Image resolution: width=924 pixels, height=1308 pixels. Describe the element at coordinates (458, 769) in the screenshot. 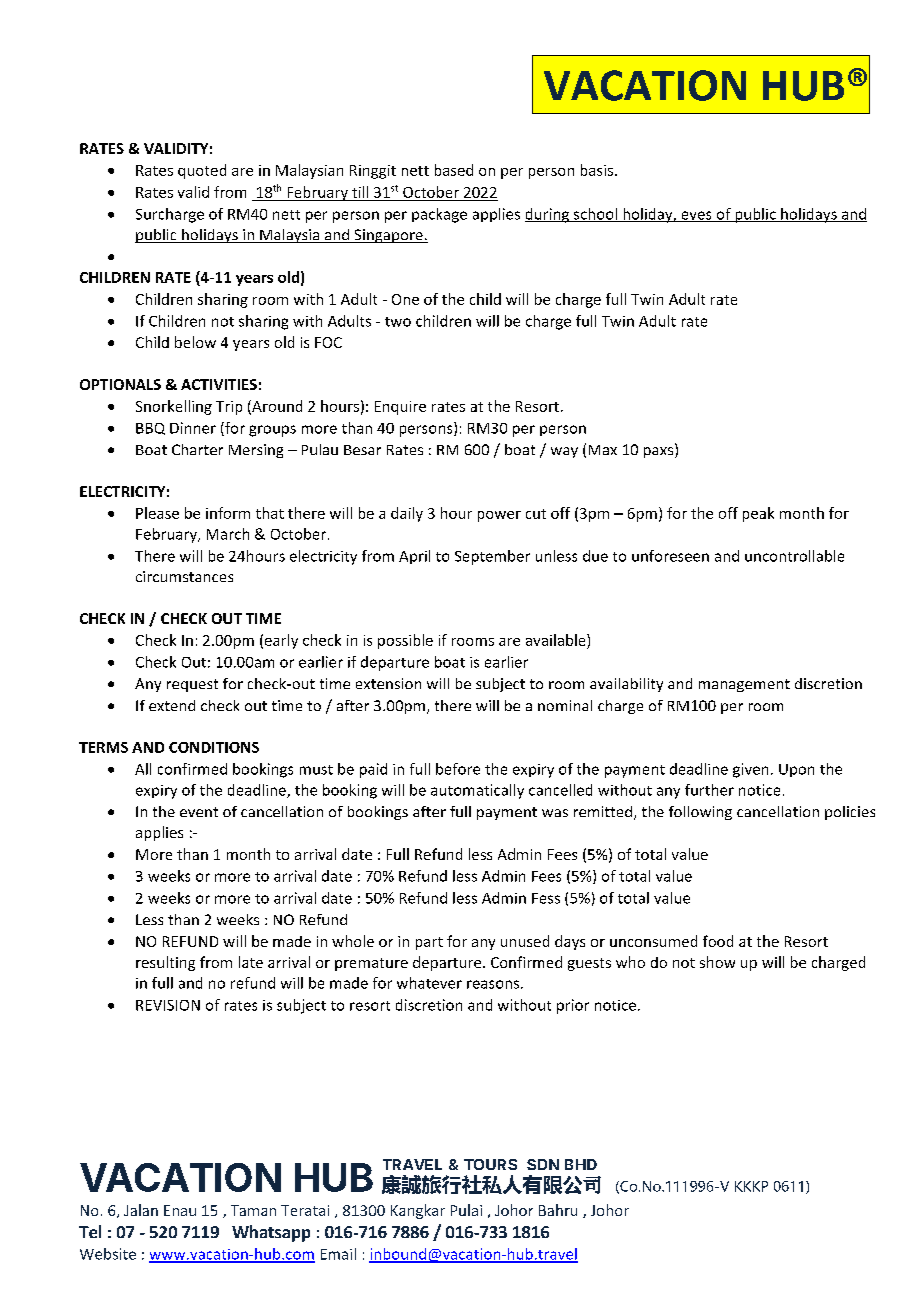

I see `before` at that location.
